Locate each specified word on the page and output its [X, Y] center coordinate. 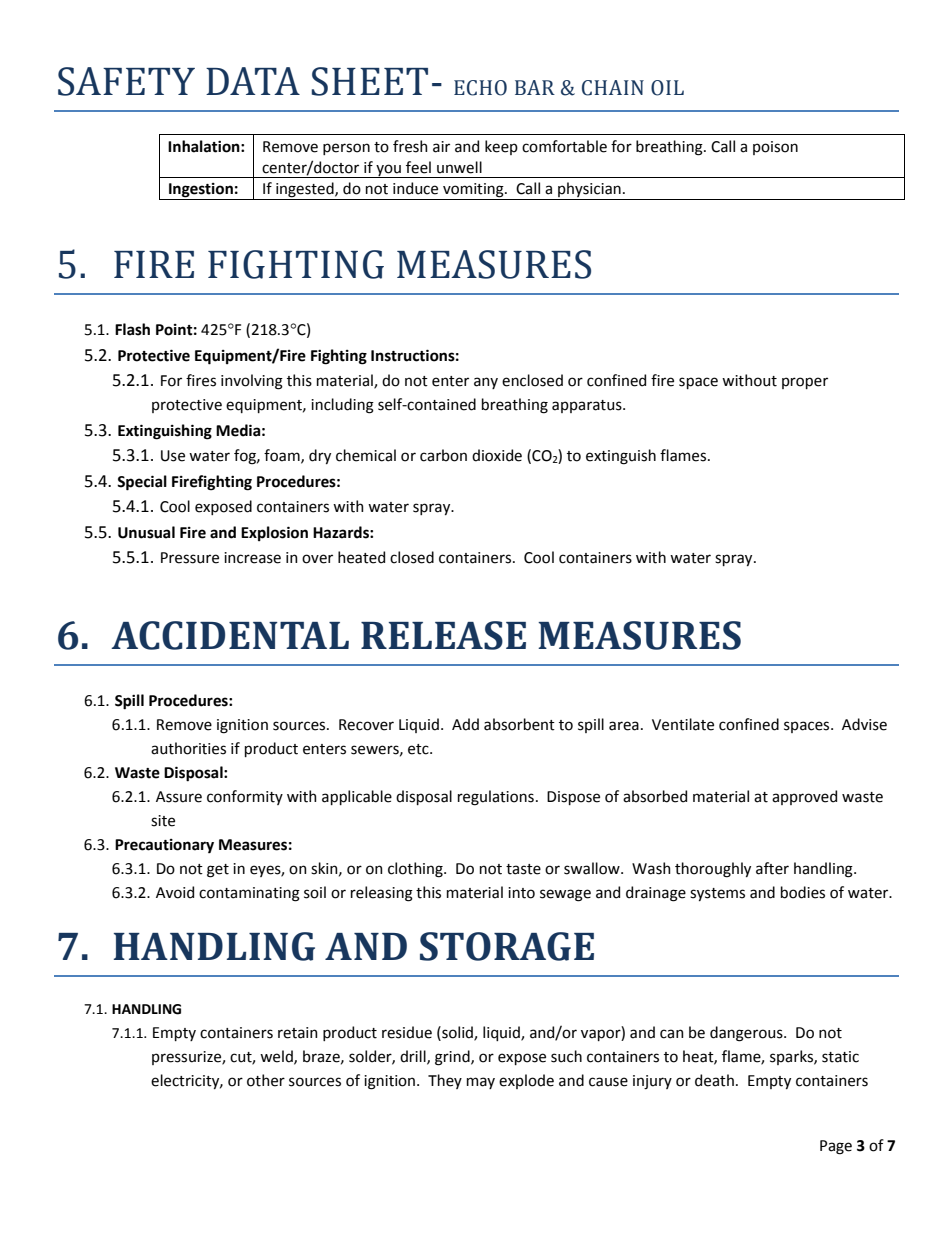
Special [142, 483]
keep [501, 147]
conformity [245, 797]
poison [775, 148]
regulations [496, 798]
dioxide [497, 455]
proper [805, 383]
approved [804, 797]
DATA [253, 81]
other [266, 1080]
